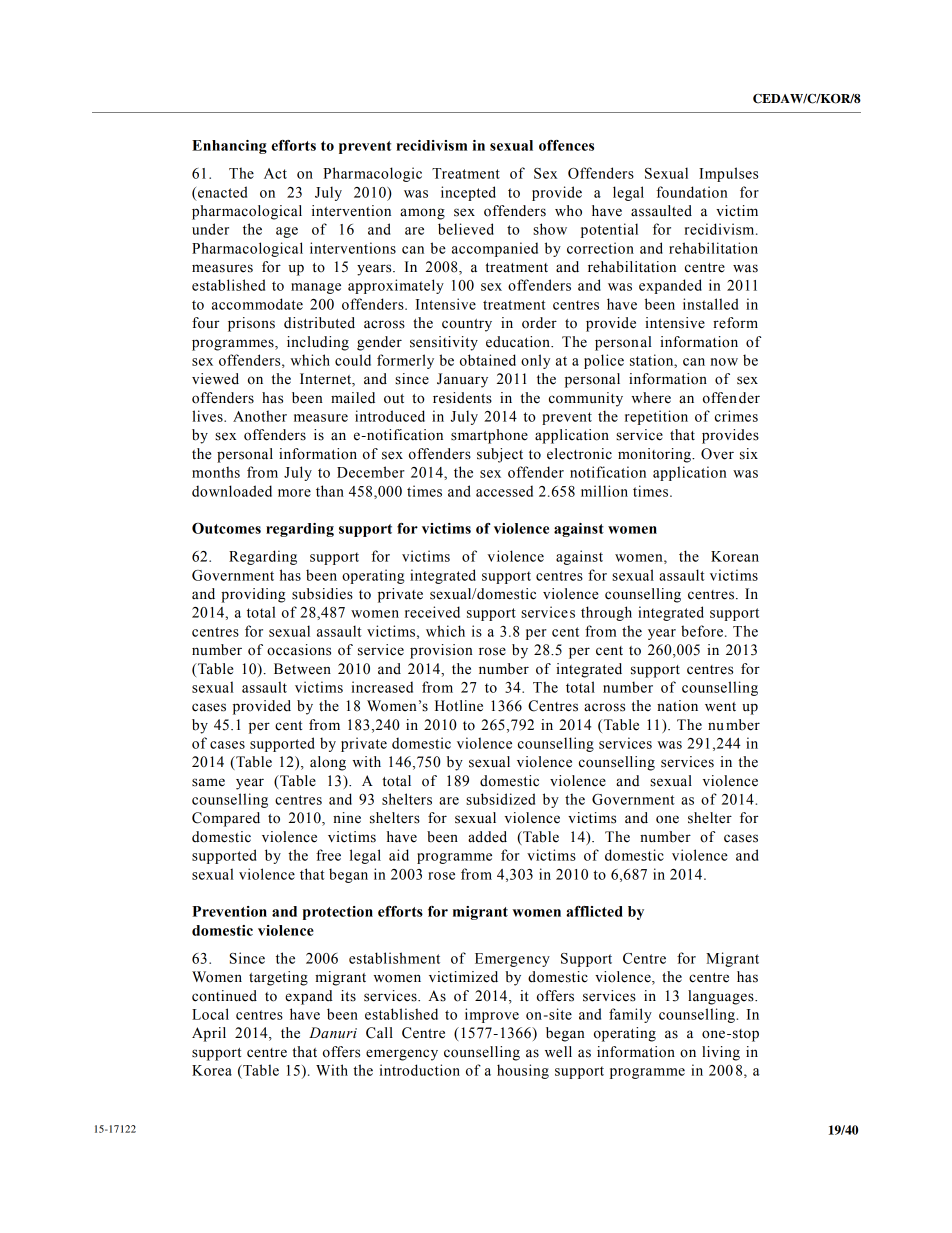  Describe the element at coordinates (253, 595) in the page. I see `providing` at that location.
